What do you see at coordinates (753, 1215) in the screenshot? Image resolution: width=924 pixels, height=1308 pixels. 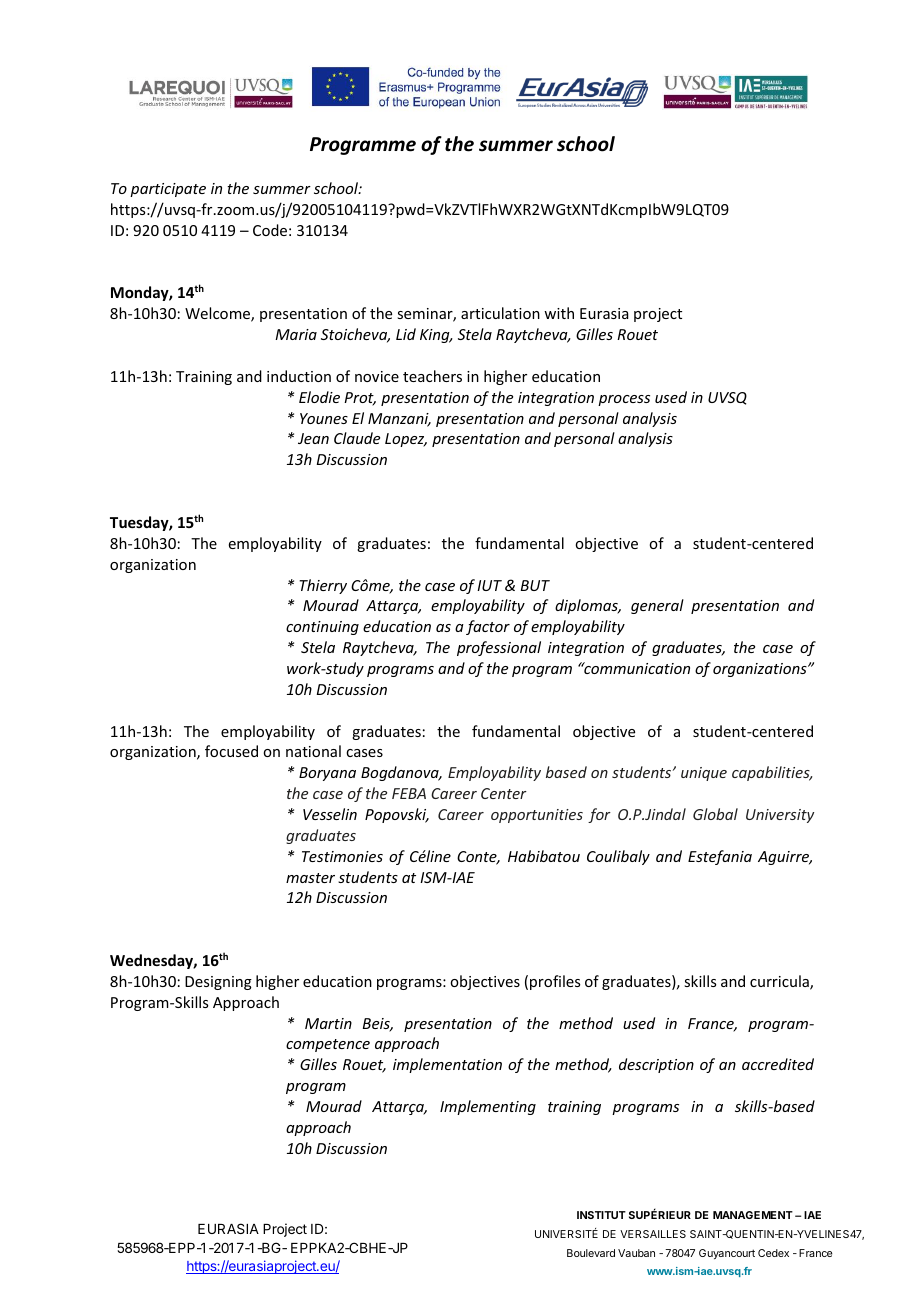 I see `MANAGEMENT` at bounding box center [753, 1215].
